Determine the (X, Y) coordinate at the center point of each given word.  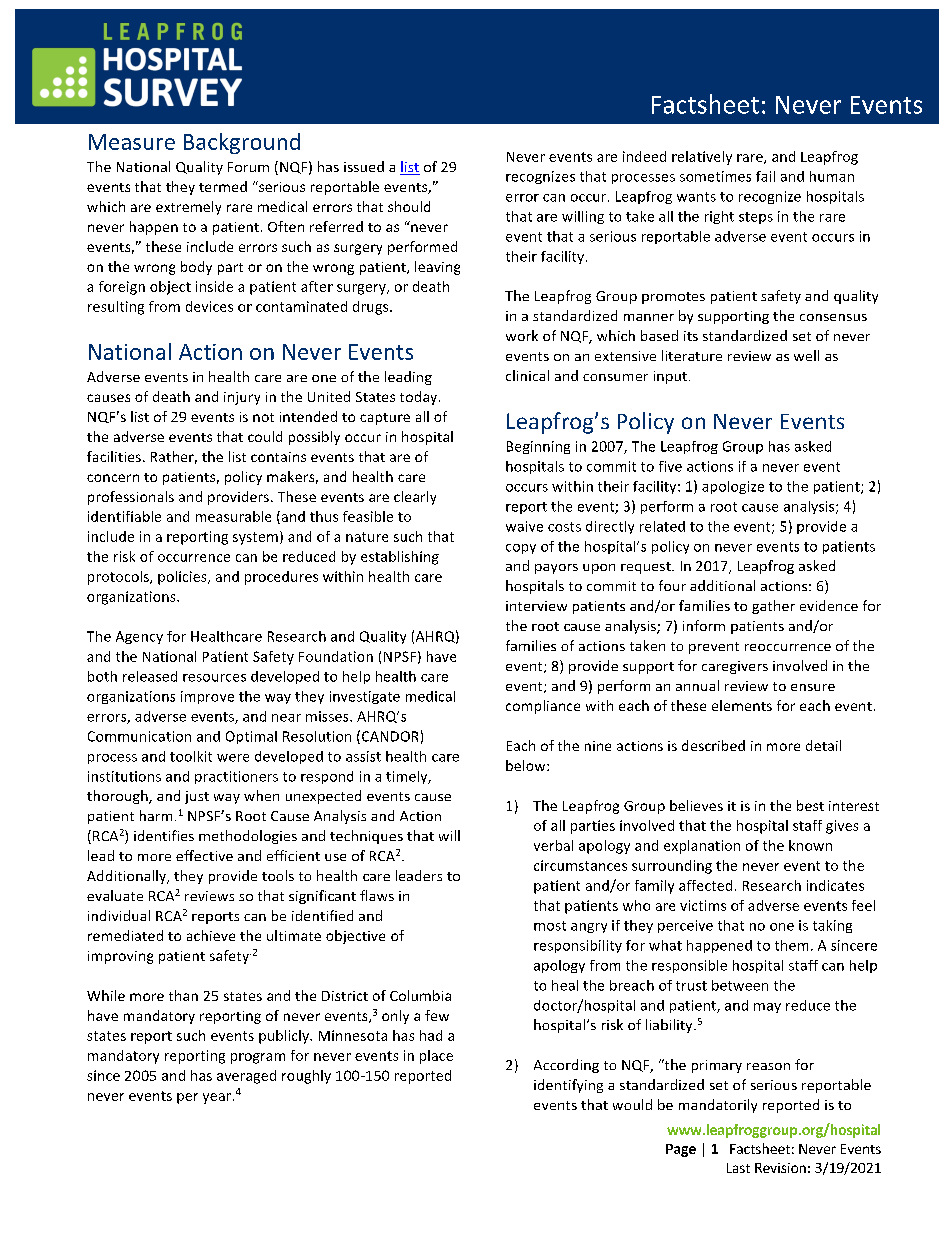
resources (214, 678)
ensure (813, 687)
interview (536, 606)
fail (765, 176)
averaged (246, 1077)
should (409, 206)
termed (223, 186)
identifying (568, 1086)
